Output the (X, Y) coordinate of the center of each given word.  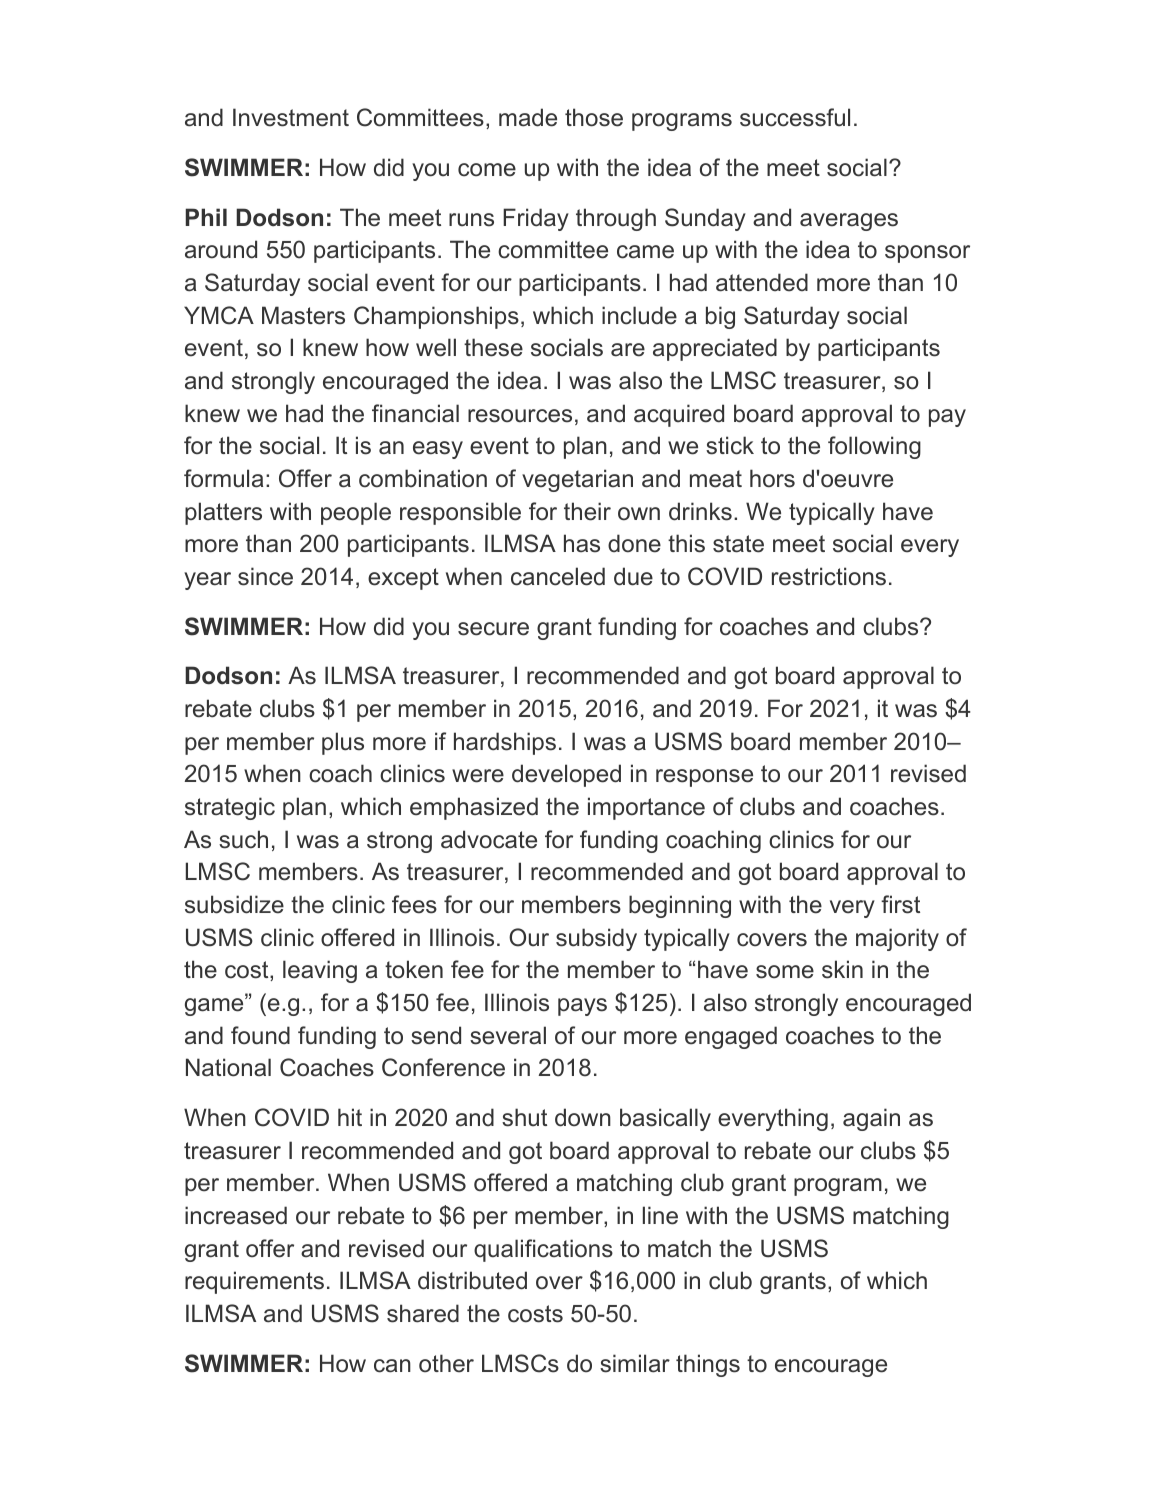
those (594, 117)
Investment (291, 117)
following (874, 447)
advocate (489, 839)
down (583, 1117)
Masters (303, 315)
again (871, 1119)
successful (795, 117)
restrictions (829, 576)
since (265, 576)
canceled (558, 576)
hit (350, 1117)
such (243, 839)
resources (520, 416)
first (900, 904)
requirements (254, 1282)
